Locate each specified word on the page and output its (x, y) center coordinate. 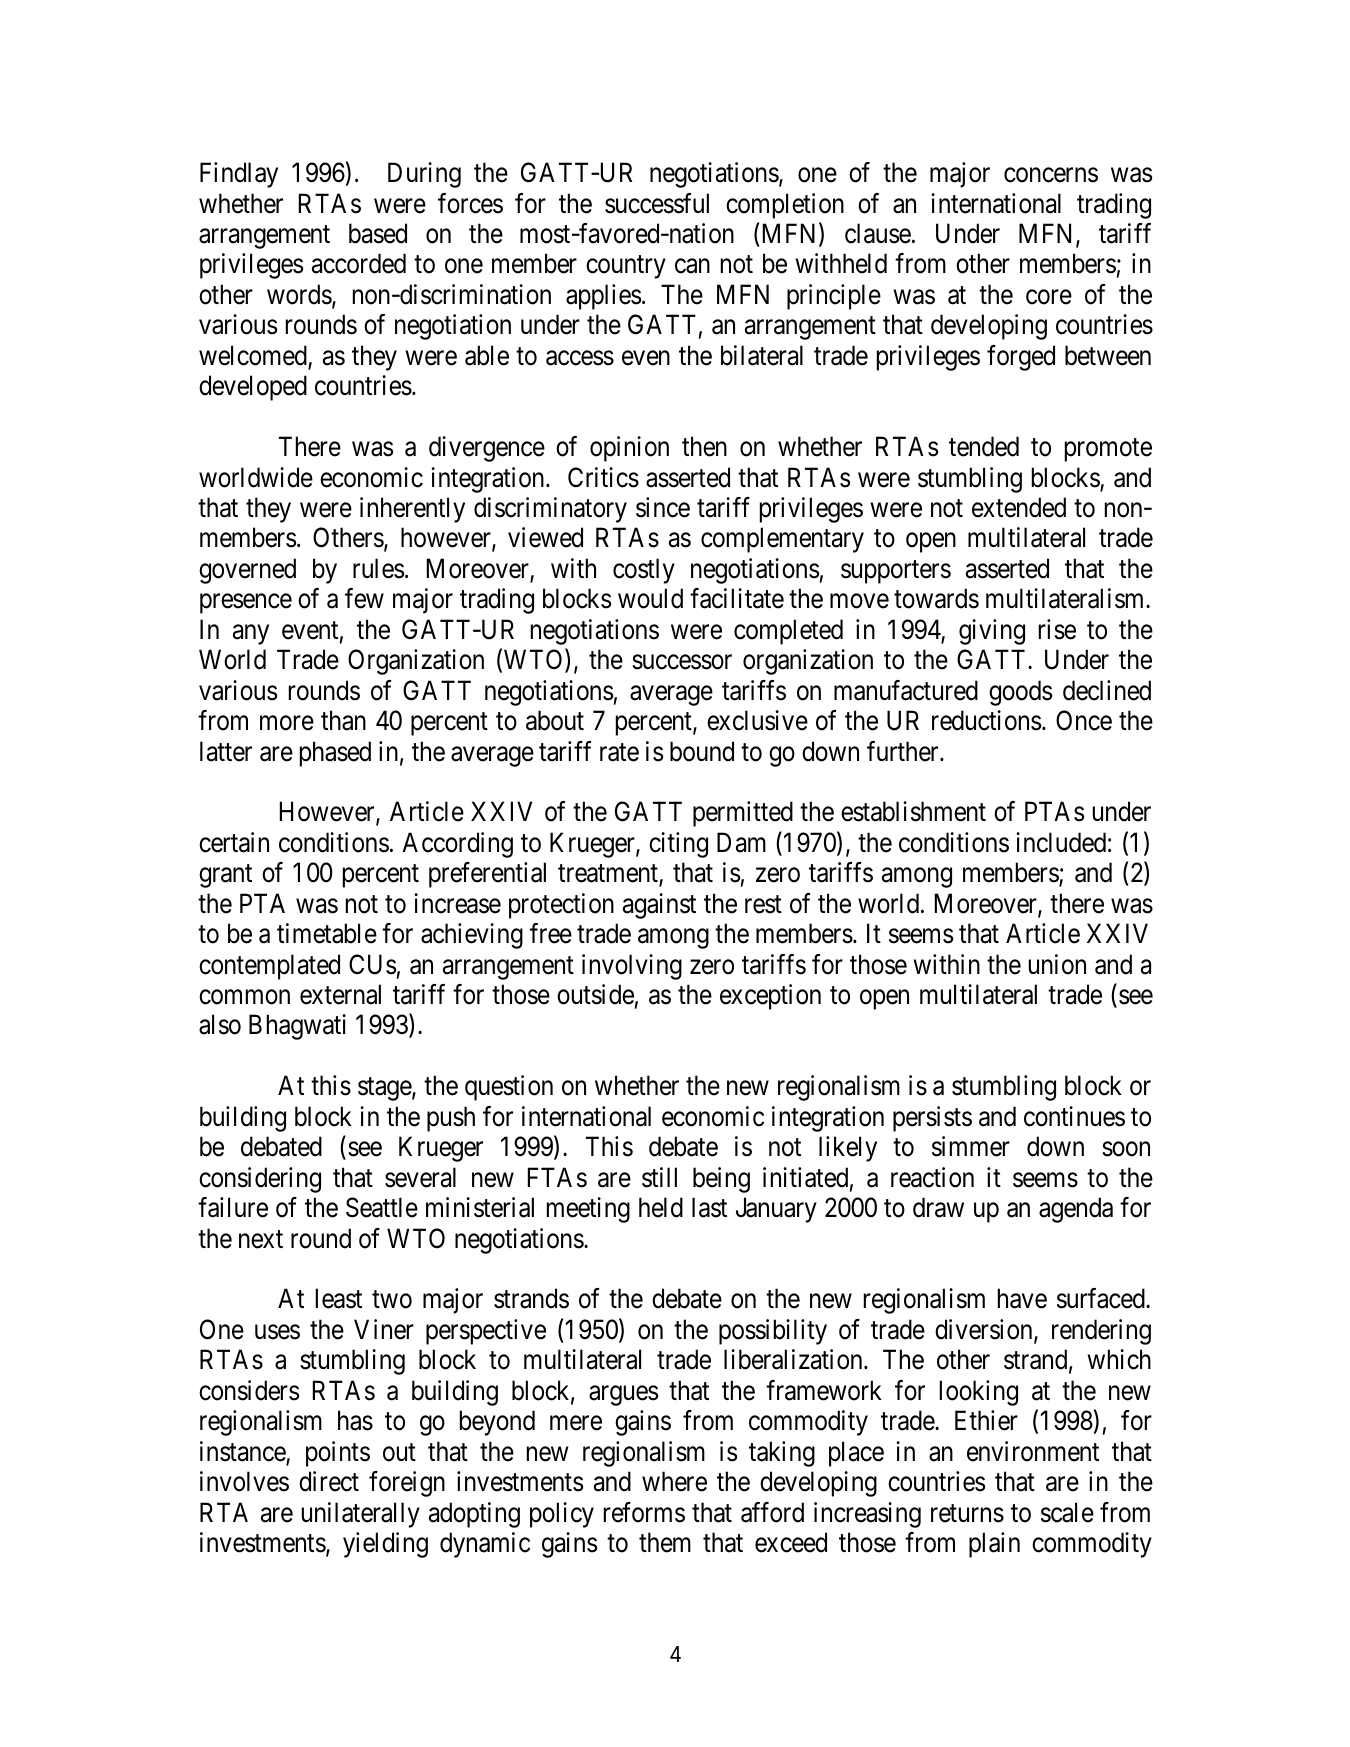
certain (234, 842)
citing (678, 845)
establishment (913, 811)
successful (657, 203)
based (378, 233)
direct (329, 1481)
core (1049, 297)
